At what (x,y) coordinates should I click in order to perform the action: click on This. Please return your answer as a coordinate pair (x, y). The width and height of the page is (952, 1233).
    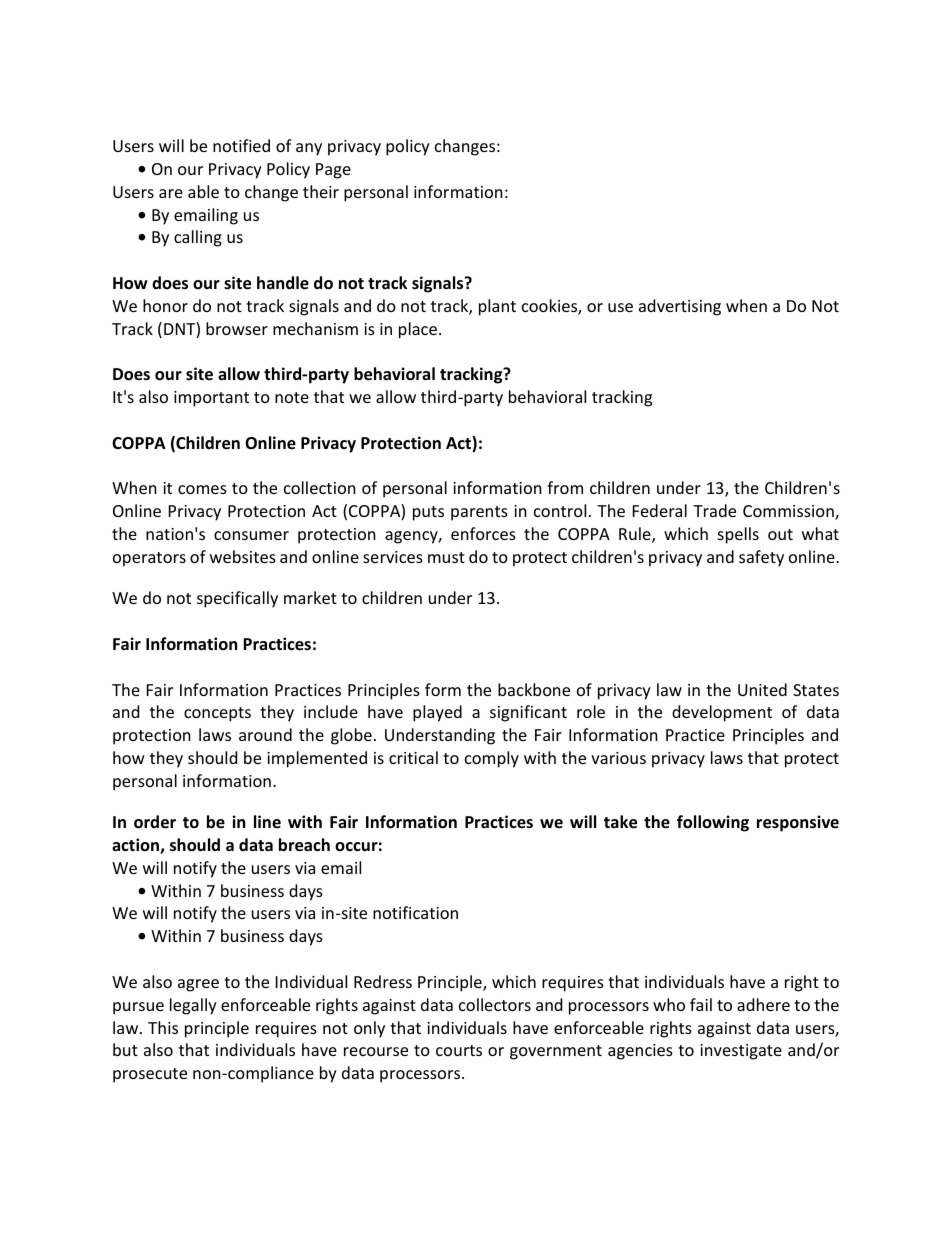
    Looking at the image, I should click on (163, 1027).
